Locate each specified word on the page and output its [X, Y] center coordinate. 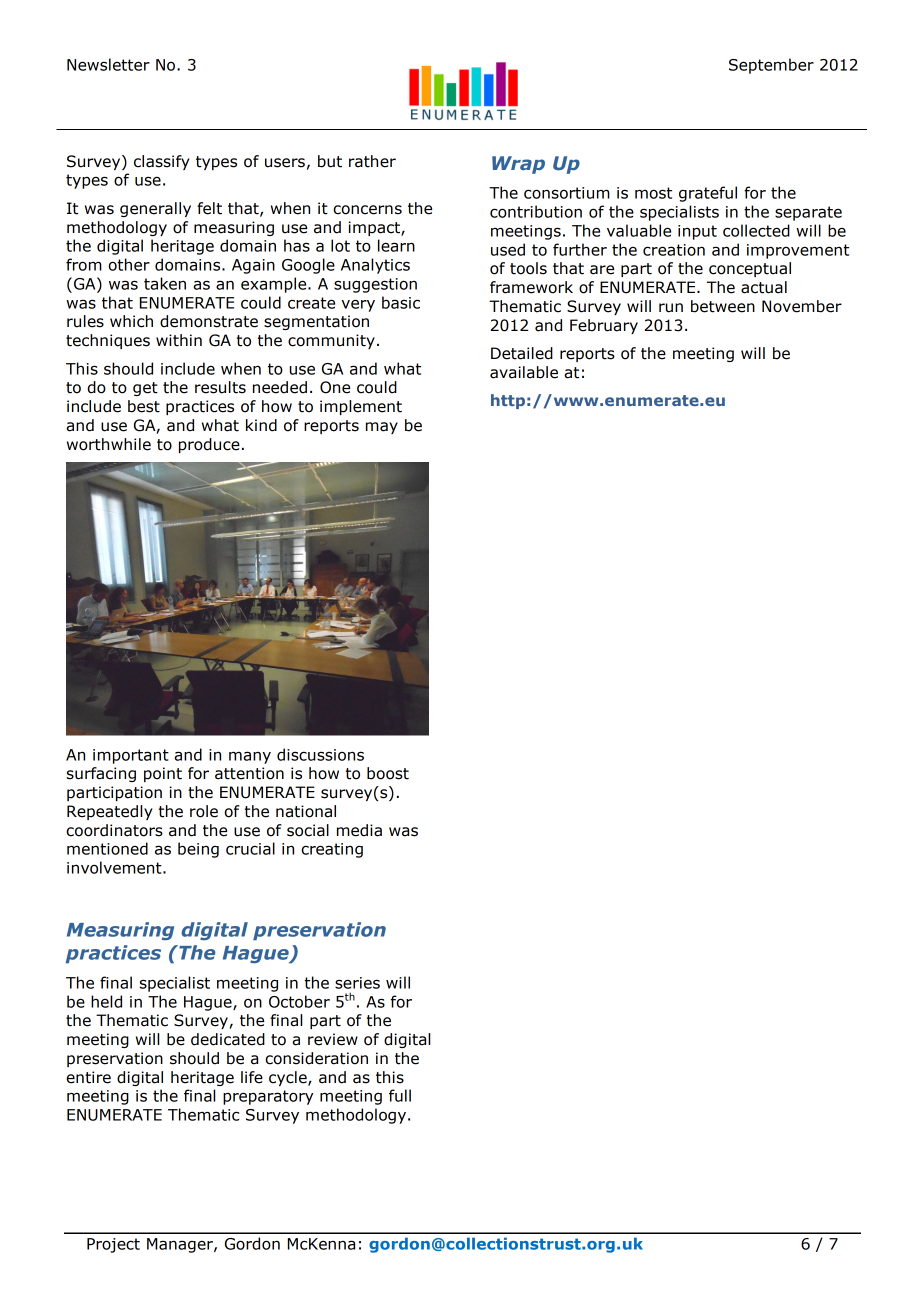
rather [372, 161]
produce [209, 445]
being [198, 850]
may [382, 428]
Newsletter [108, 64]
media [359, 830]
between [723, 306]
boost [388, 773]
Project [113, 1245]
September [771, 66]
